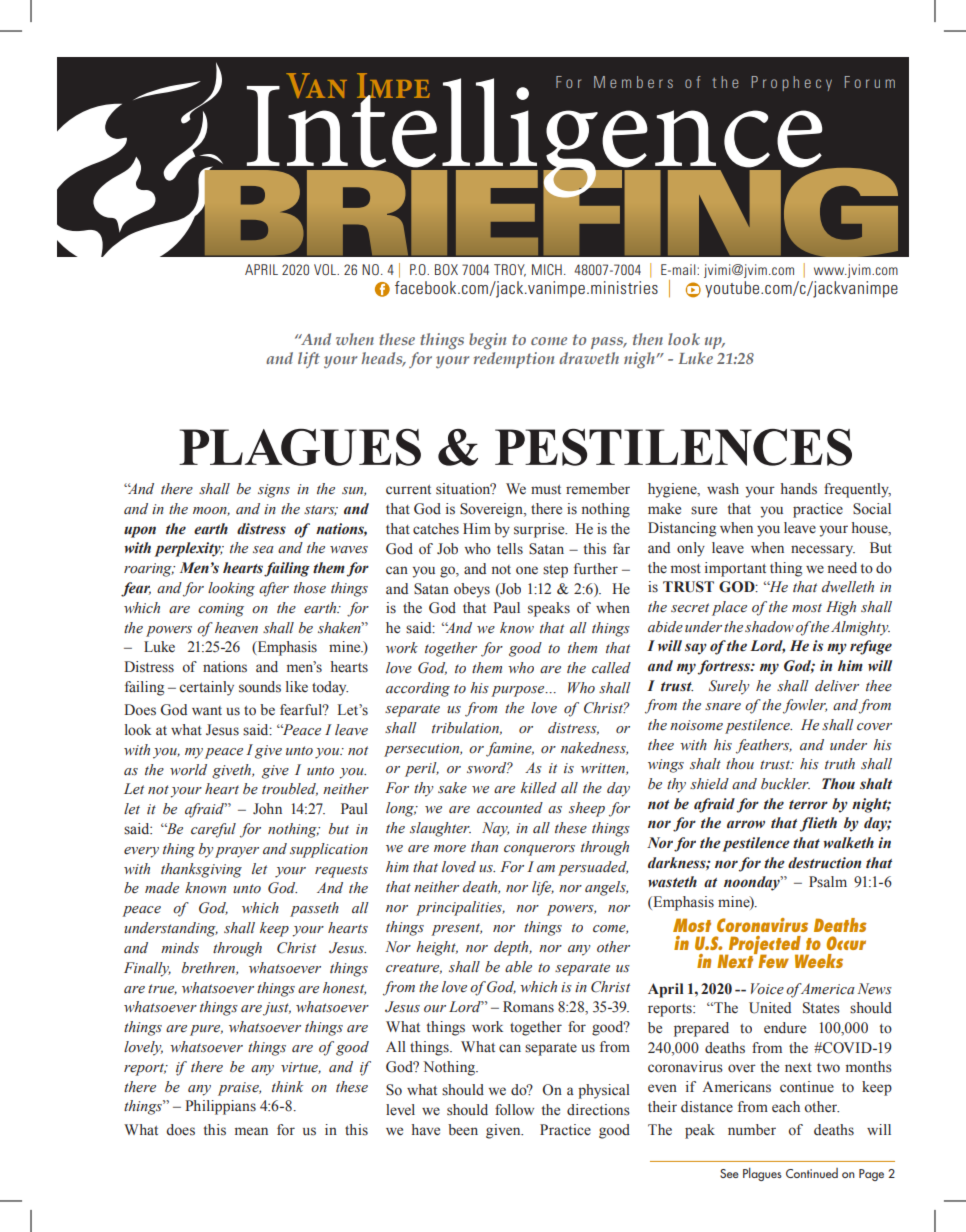 The image size is (966, 1232). I want to click on Prophecy, so click(791, 83).
